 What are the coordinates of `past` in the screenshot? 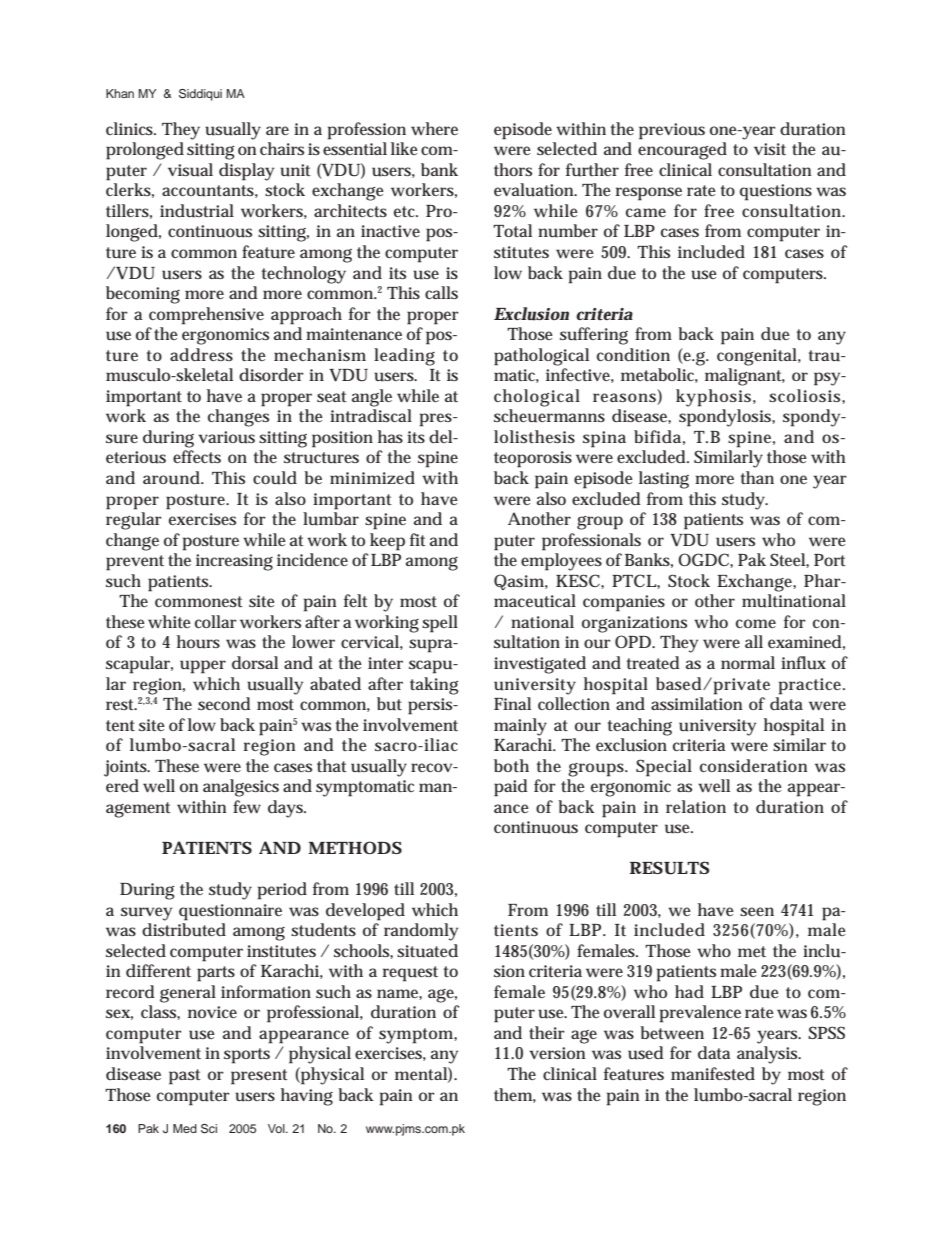 It's located at (185, 1077).
